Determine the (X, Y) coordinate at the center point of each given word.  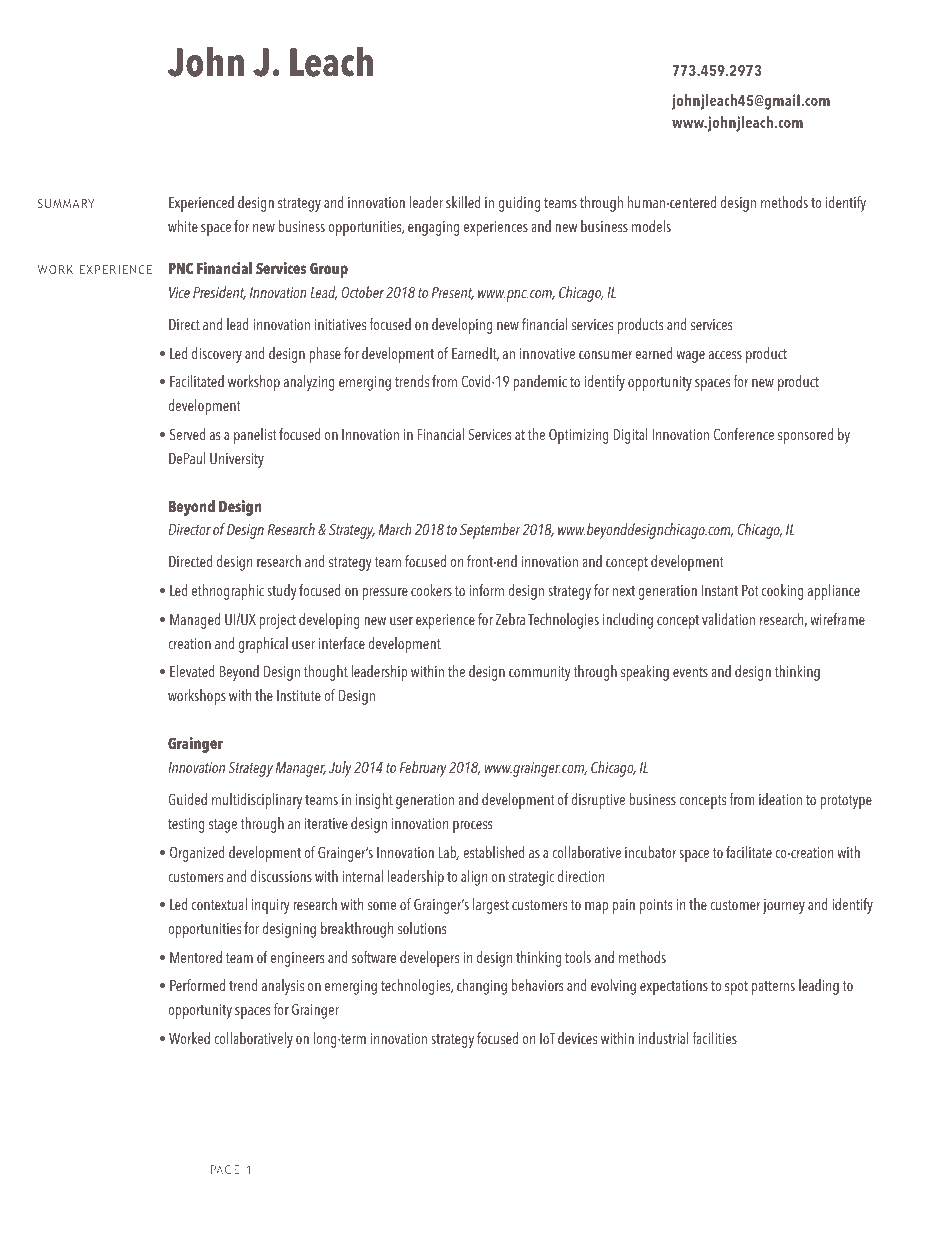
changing (482, 987)
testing (186, 825)
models (651, 226)
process (472, 827)
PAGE (225, 1169)
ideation (780, 799)
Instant (719, 590)
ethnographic (228, 592)
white (183, 226)
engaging (433, 228)
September (490, 531)
